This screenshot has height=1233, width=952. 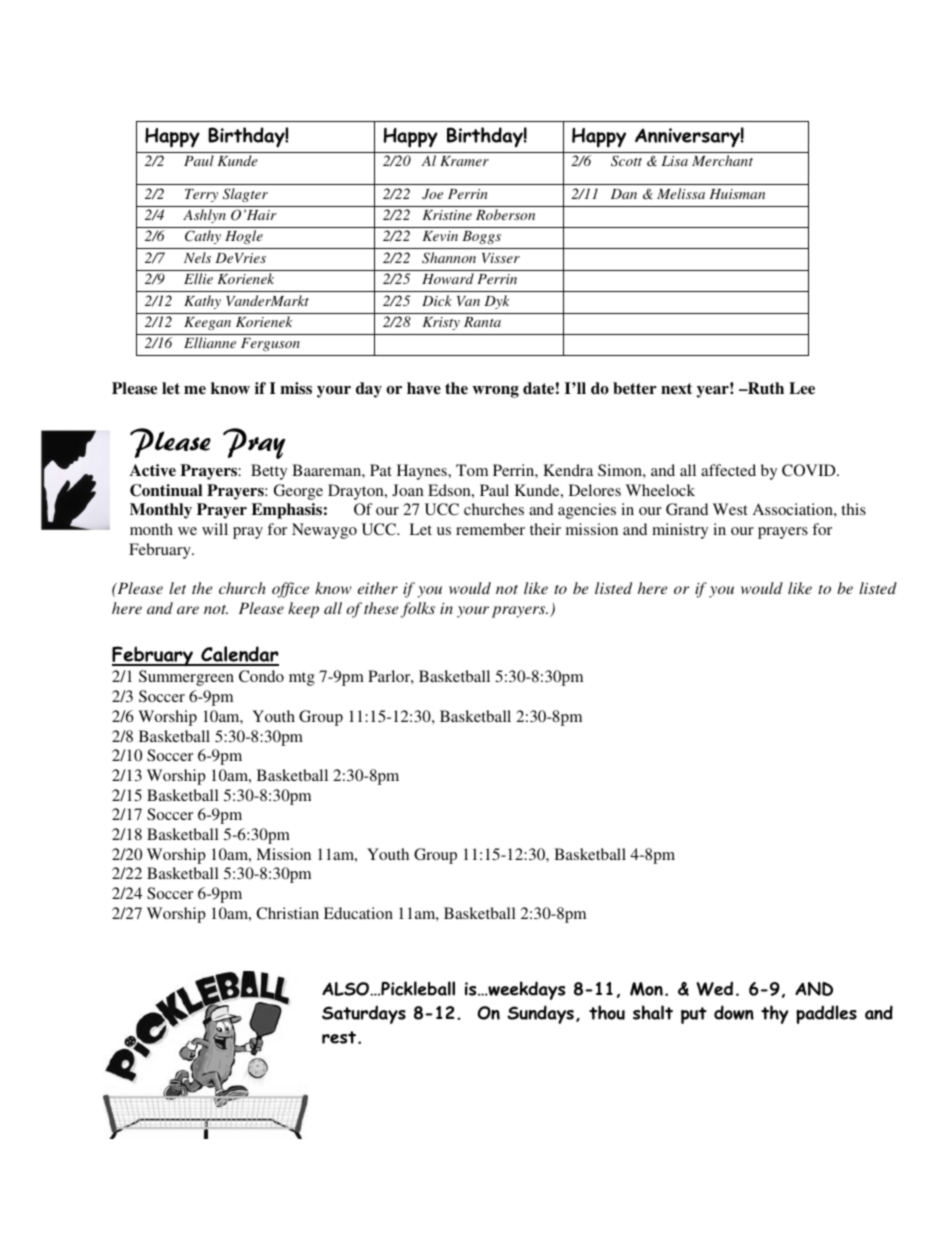 What do you see at coordinates (261, 676) in the screenshot?
I see `Condo` at bounding box center [261, 676].
